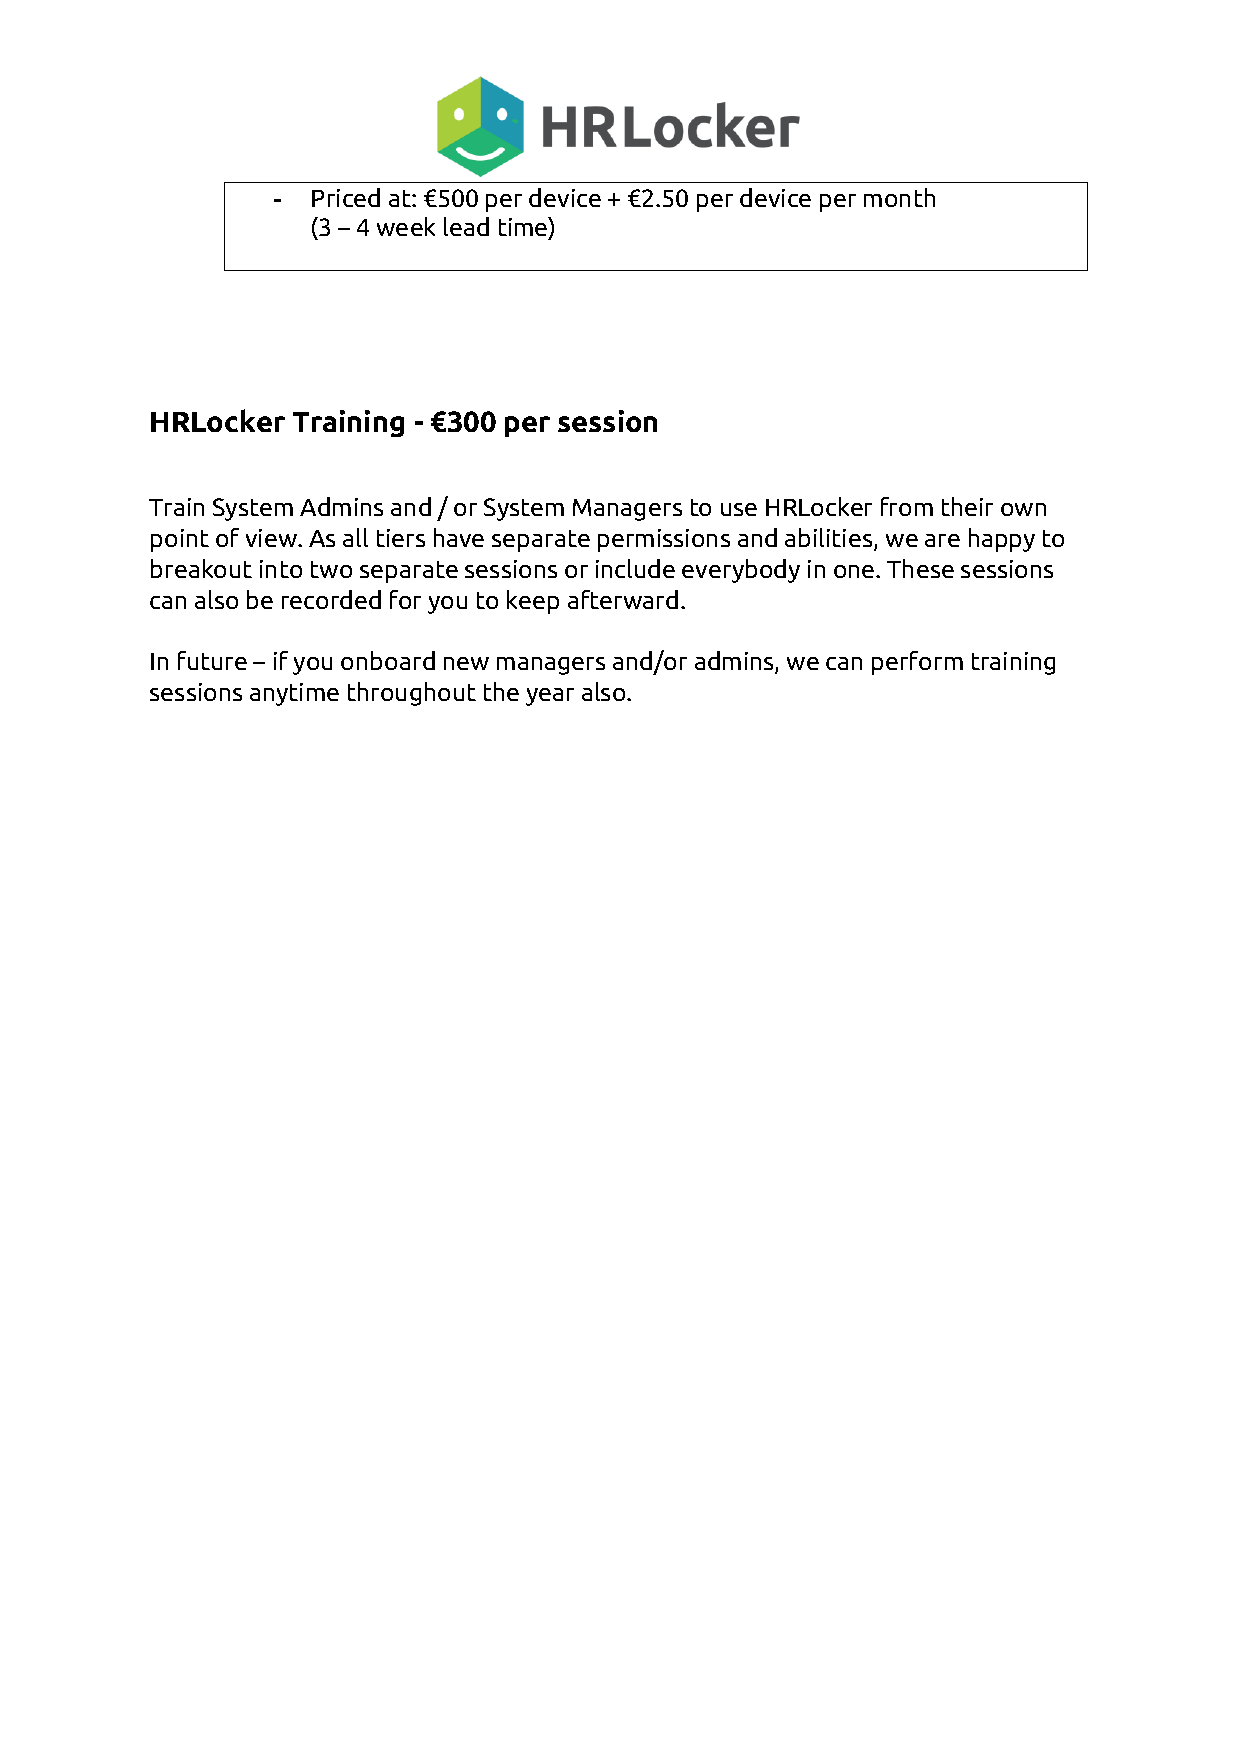 This image has width=1237, height=1750. Describe the element at coordinates (212, 660) in the image. I see `future` at that location.
